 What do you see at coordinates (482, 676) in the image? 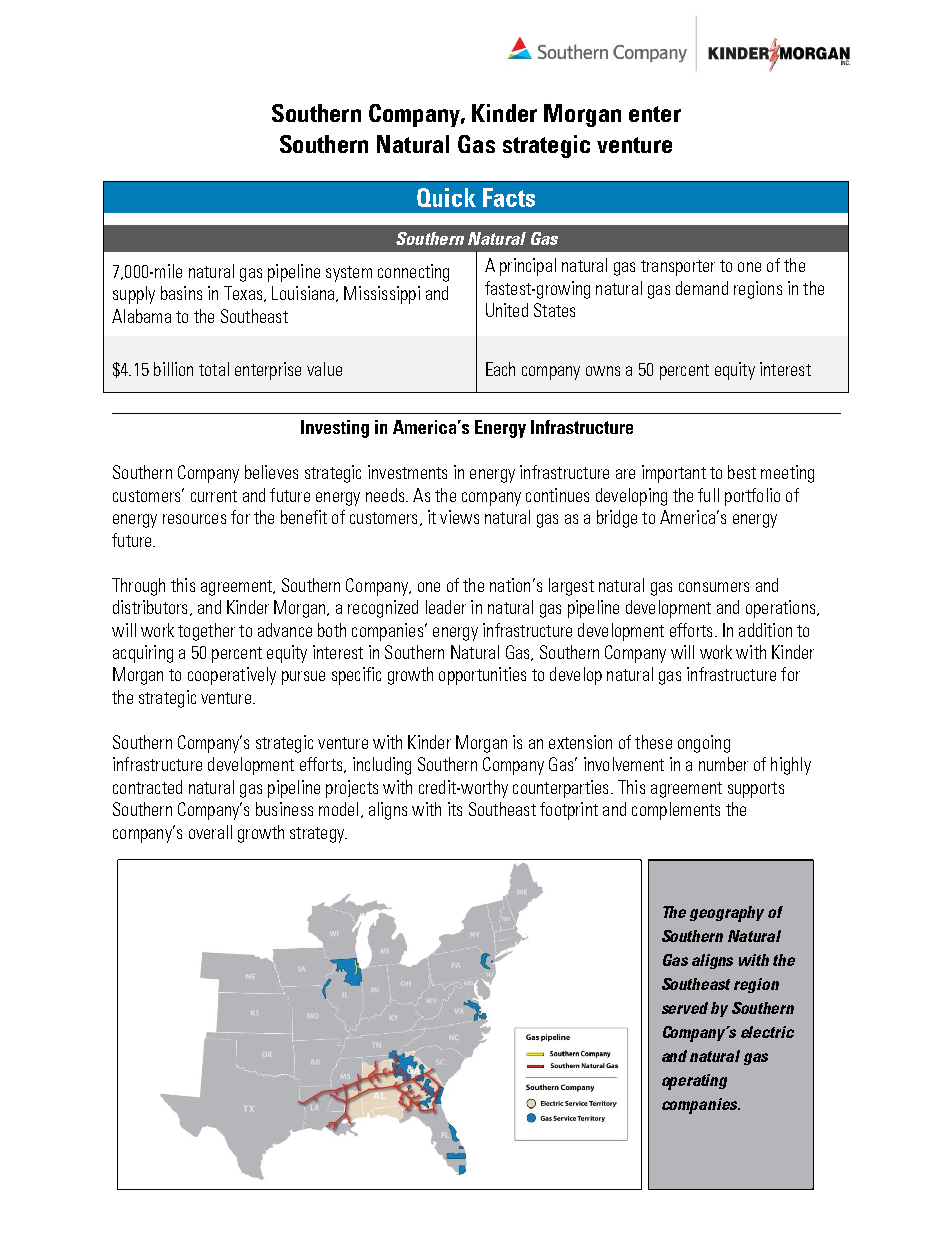
I see `opportunities` at bounding box center [482, 676].
